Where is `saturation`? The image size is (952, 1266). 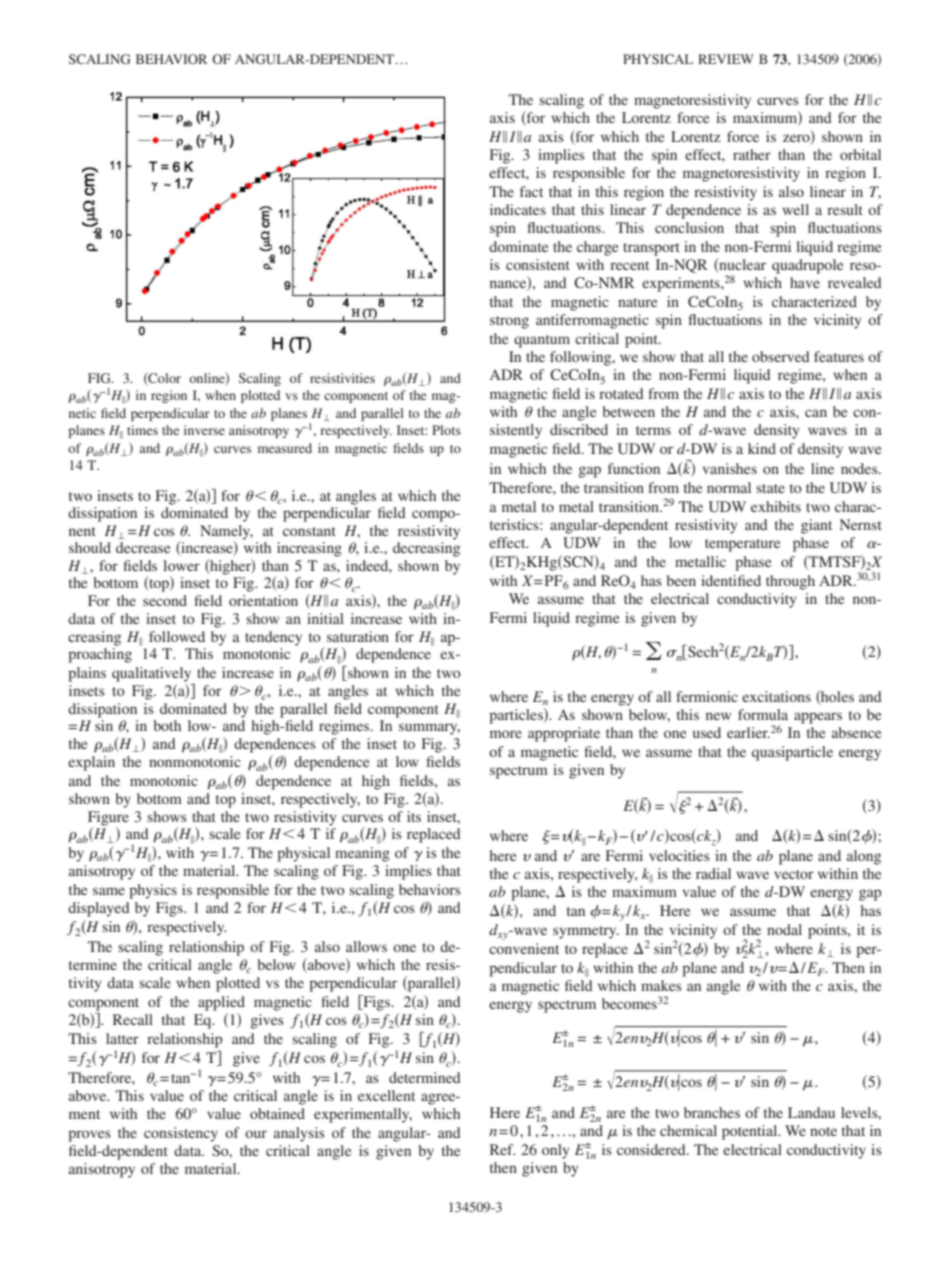
saturation is located at coordinates (358, 636).
